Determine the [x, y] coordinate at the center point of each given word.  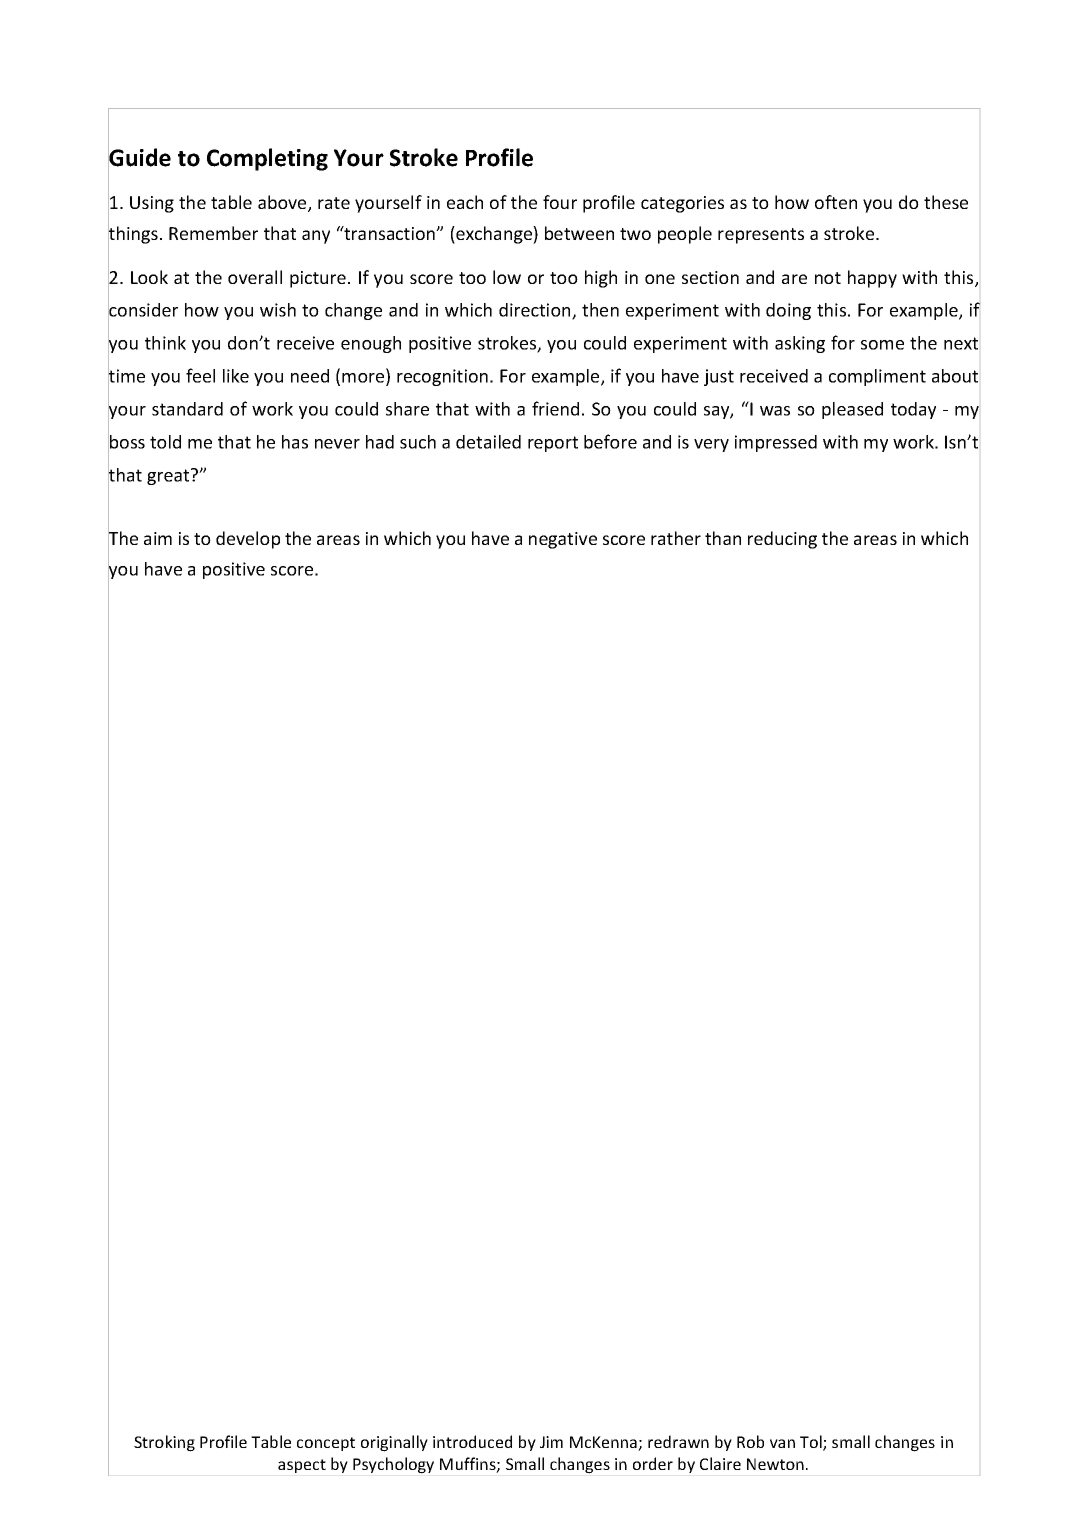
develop [248, 540]
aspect [302, 1466]
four [560, 202]
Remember [213, 233]
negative [563, 540]
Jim [551, 1442]
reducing [782, 540]
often [836, 202]
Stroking [164, 1443]
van [782, 1443]
